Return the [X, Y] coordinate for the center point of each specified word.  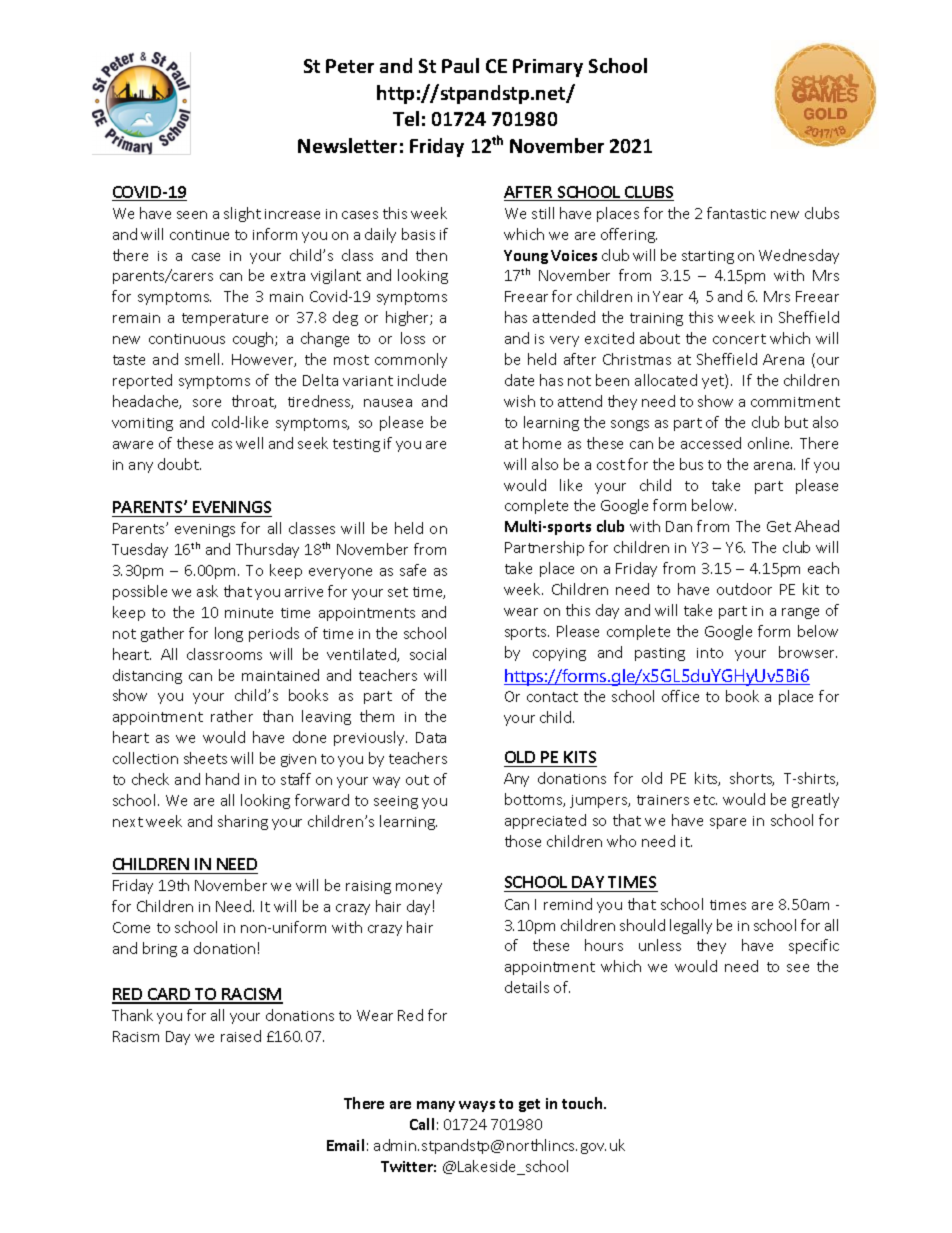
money [419, 888]
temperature [225, 319]
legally [691, 926]
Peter [350, 66]
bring [160, 949]
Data [431, 737]
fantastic [736, 213]
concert [739, 339]
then [431, 255]
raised [241, 1036]
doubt [179, 464]
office [680, 696]
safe [413, 570]
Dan [679, 526]
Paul [460, 65]
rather [232, 716]
